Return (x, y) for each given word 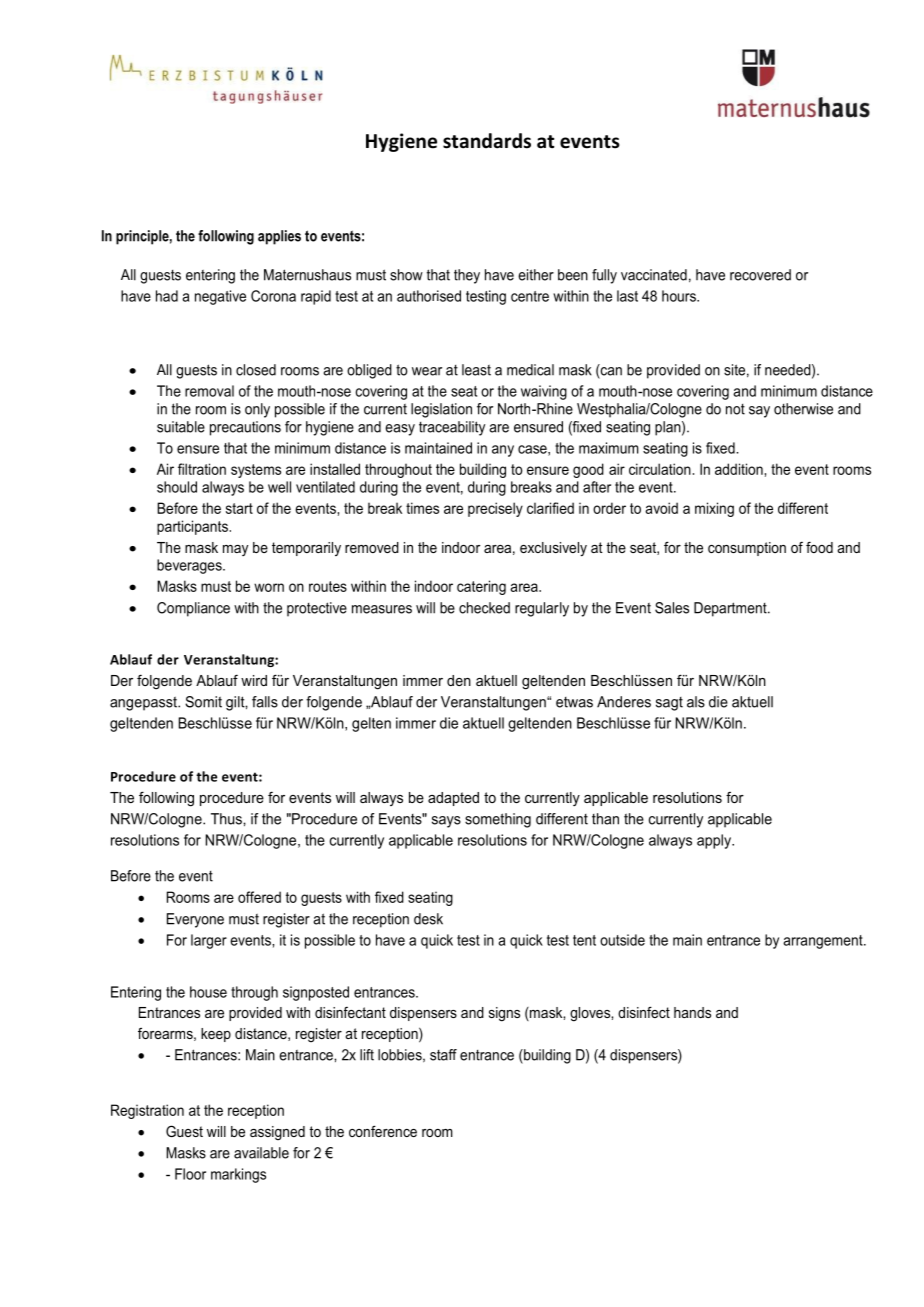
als (696, 702)
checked (484, 608)
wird (254, 680)
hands (692, 1012)
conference (383, 1131)
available (261, 1153)
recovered (760, 275)
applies (279, 237)
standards (487, 141)
